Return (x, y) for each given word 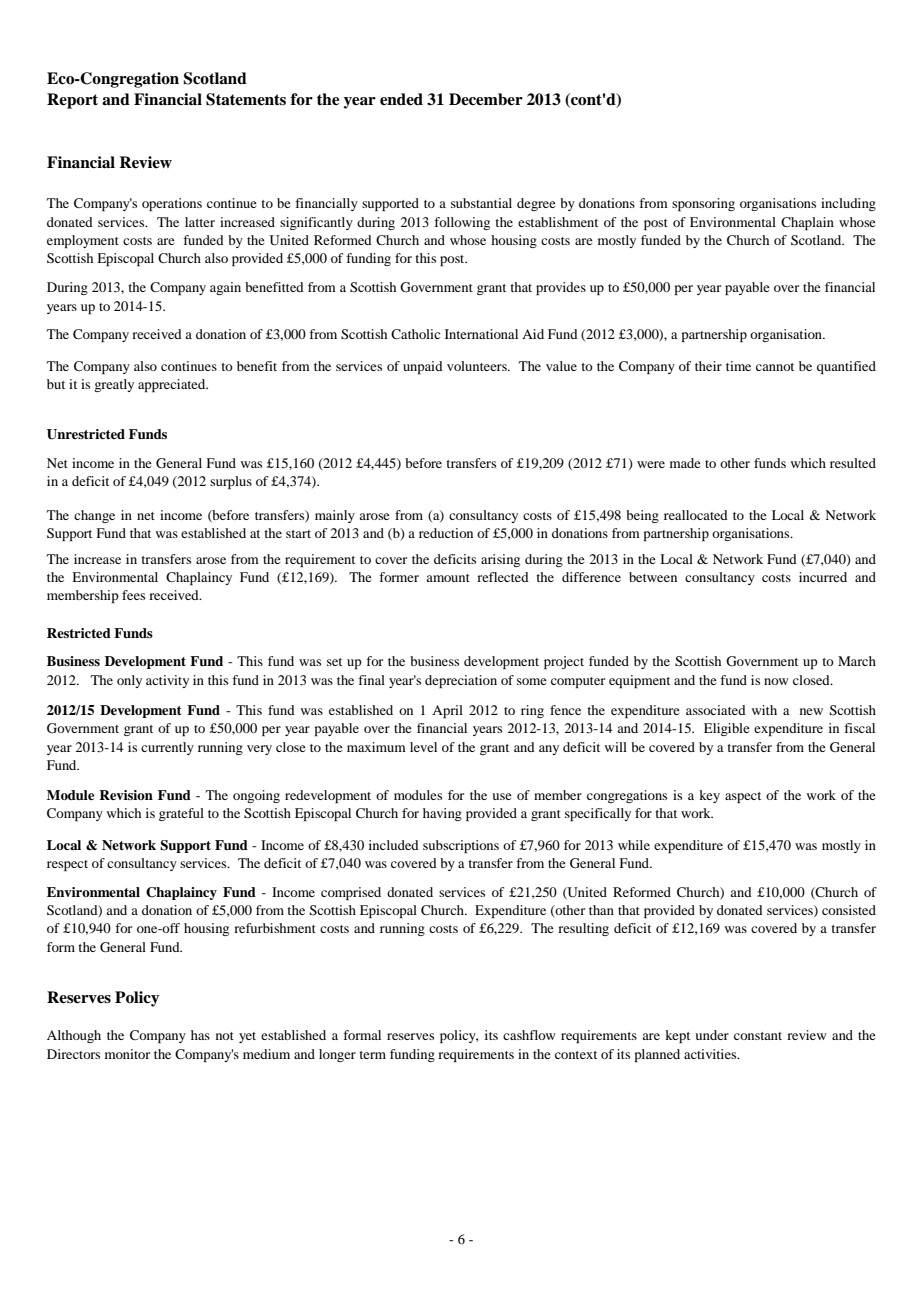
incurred (823, 577)
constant (758, 1036)
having (442, 814)
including (848, 204)
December (486, 99)
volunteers (478, 366)
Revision (126, 795)
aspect (743, 797)
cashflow (529, 1035)
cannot (775, 367)
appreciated (173, 385)
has (200, 1035)
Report (72, 101)
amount (448, 578)
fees (133, 595)
